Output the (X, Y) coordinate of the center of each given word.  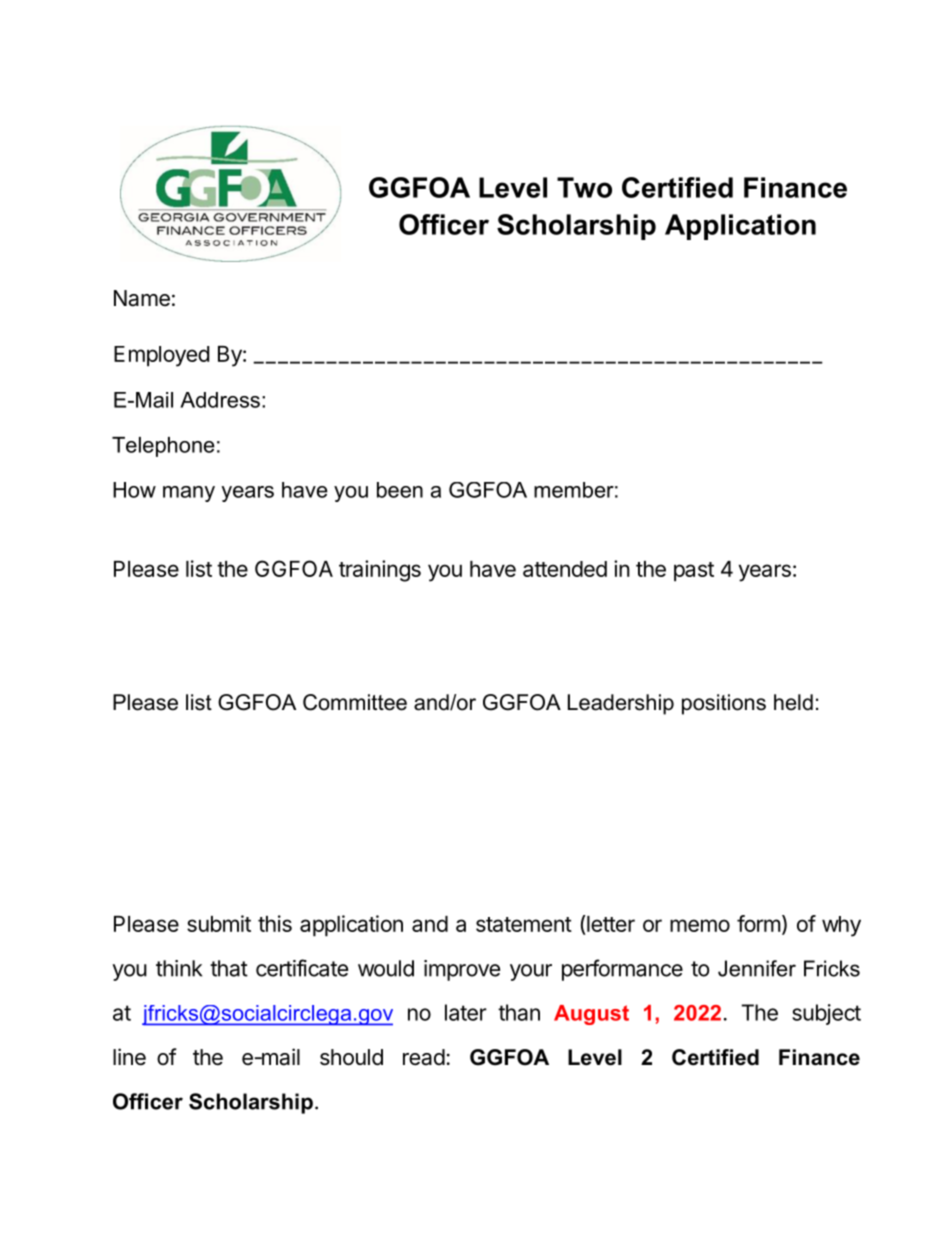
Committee (355, 702)
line (129, 1057)
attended (565, 569)
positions (724, 704)
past (694, 572)
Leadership (621, 704)
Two (584, 187)
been (400, 490)
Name (142, 298)
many (189, 494)
